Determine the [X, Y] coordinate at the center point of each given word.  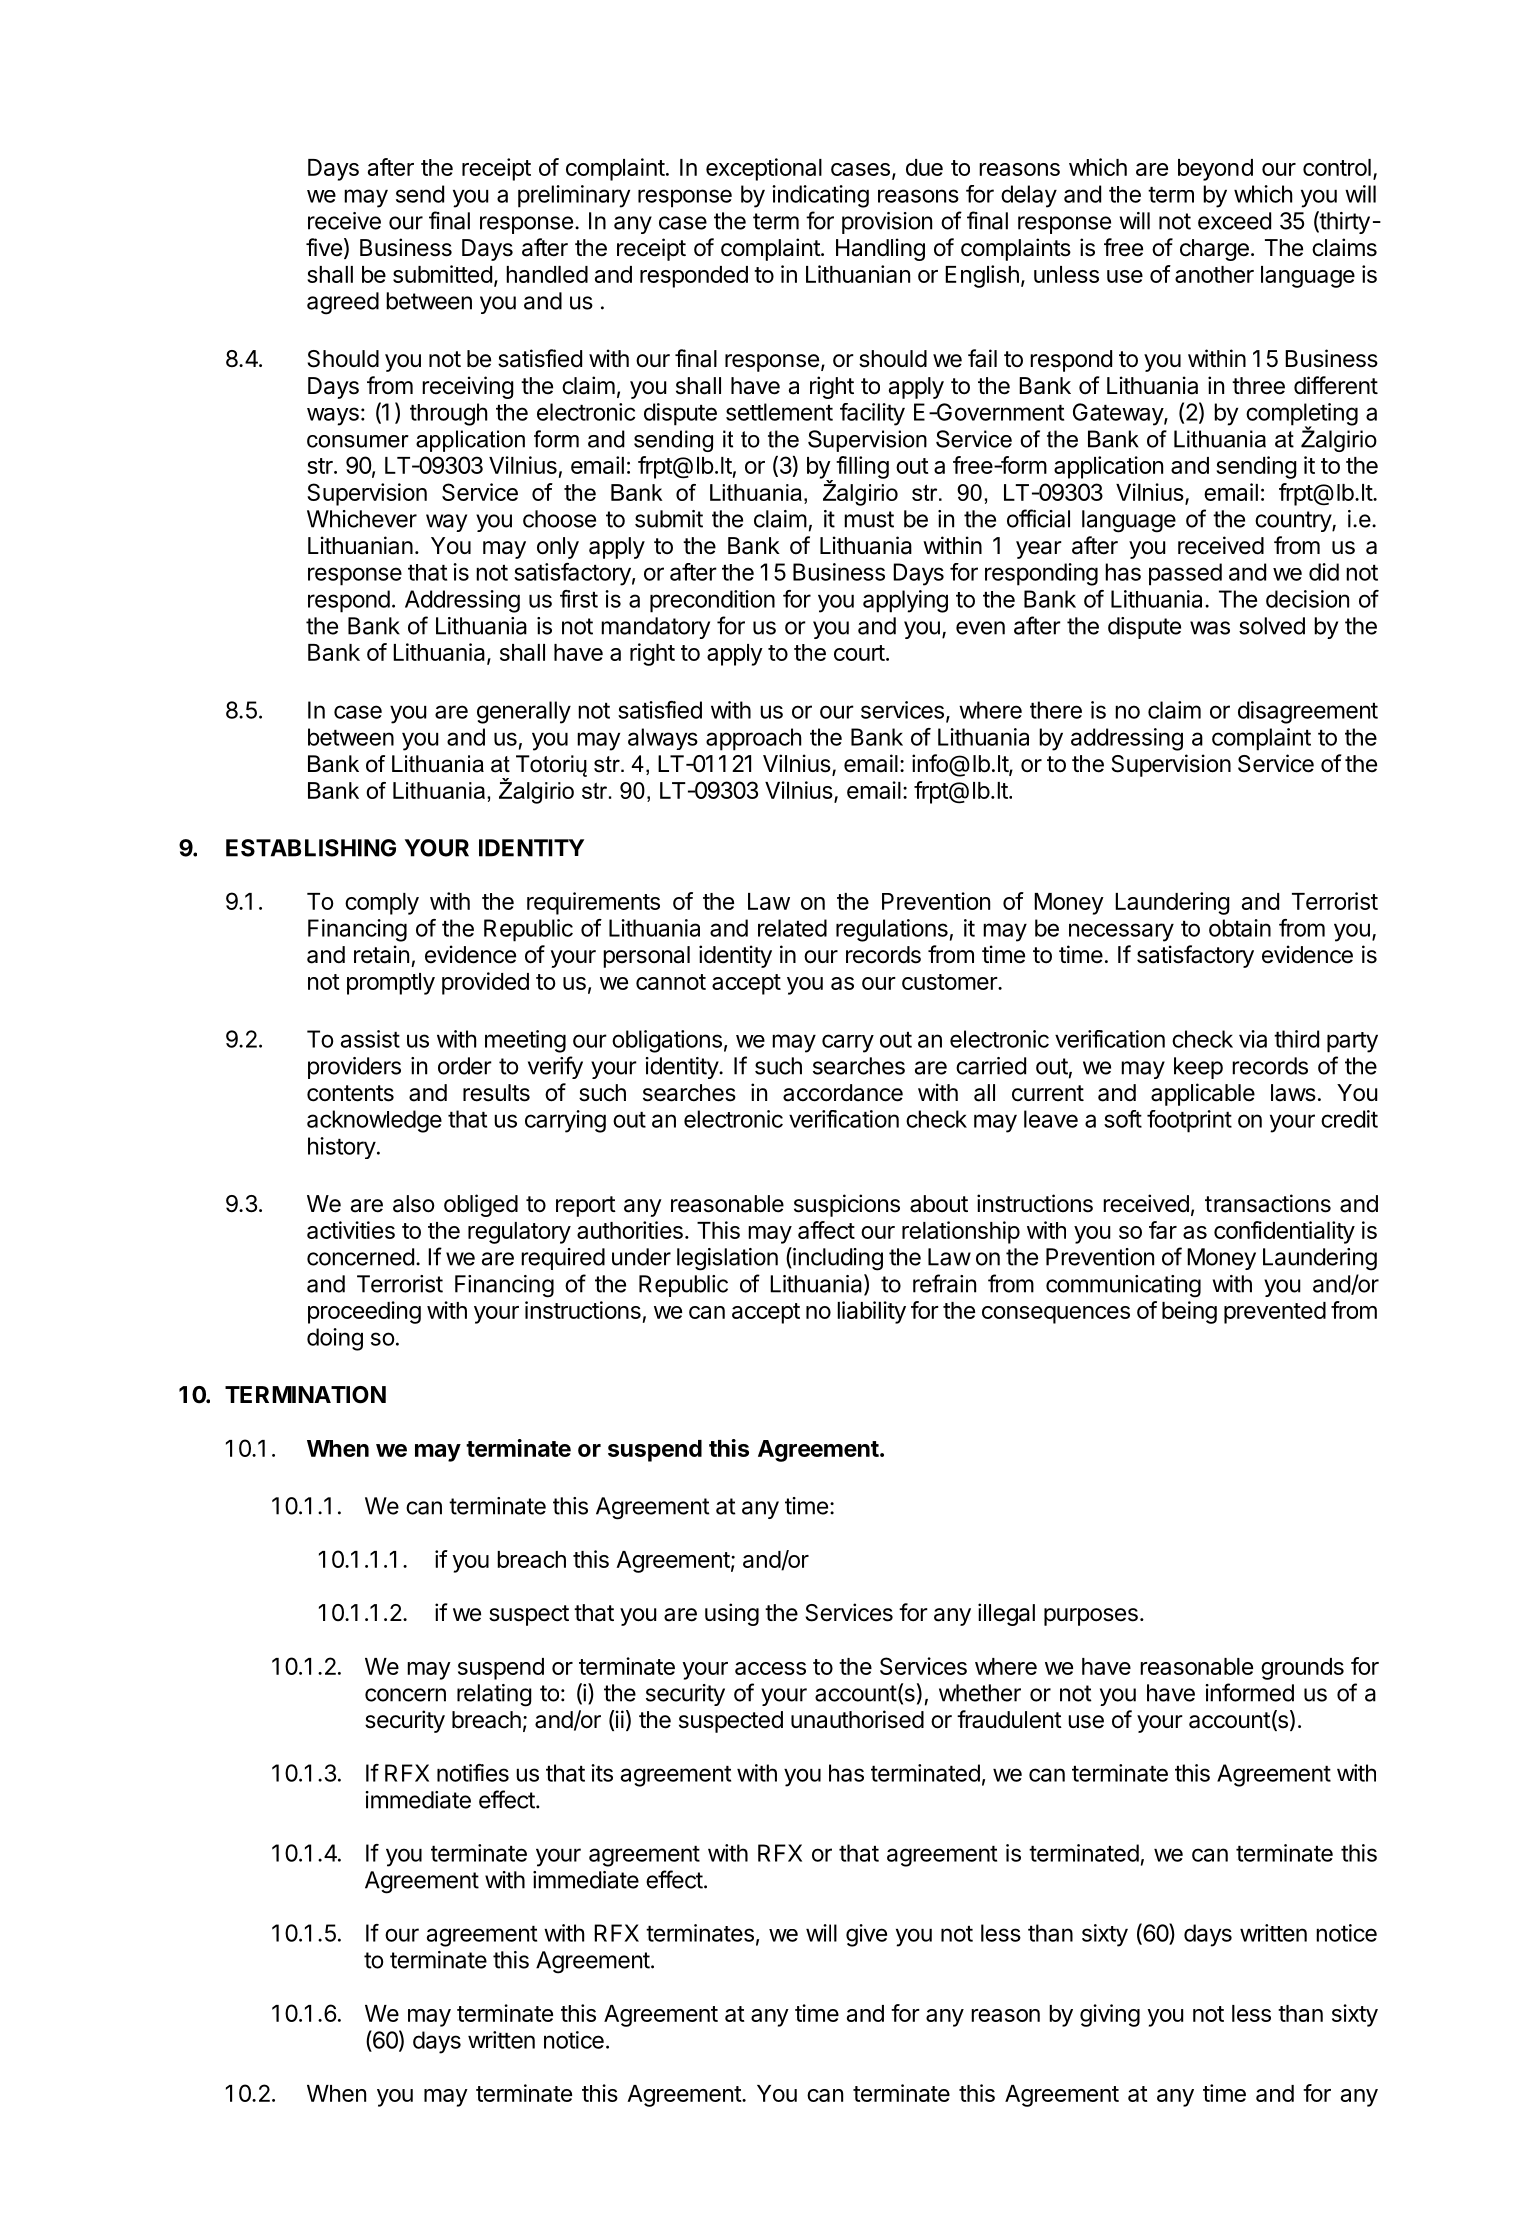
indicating [820, 196]
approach [753, 739]
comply [382, 904]
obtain [1240, 928]
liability [871, 1312]
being [1189, 1312]
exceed [1234, 221]
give [866, 1935]
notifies [473, 1773]
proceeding [364, 1312]
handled [547, 274]
